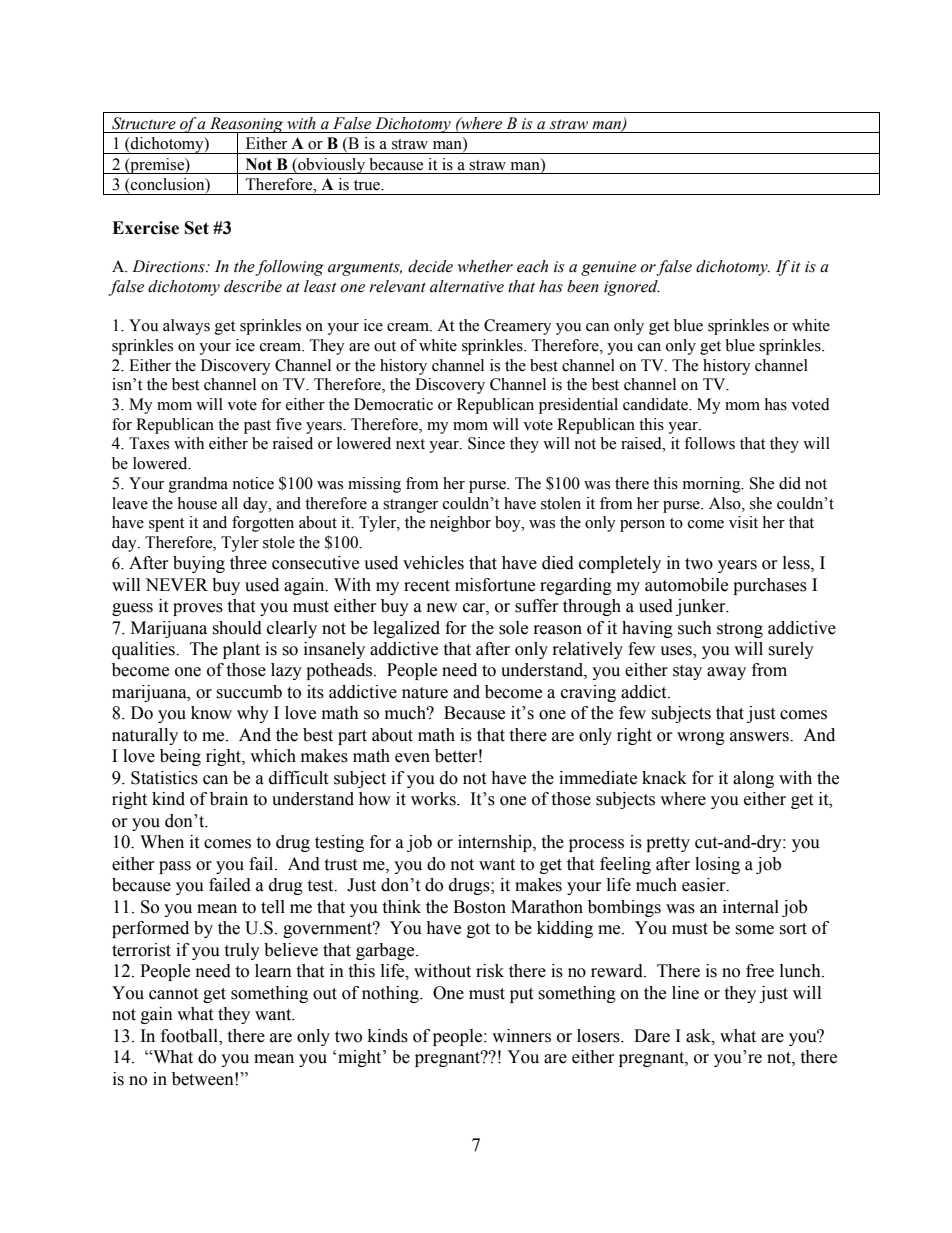 The width and height of the screenshot is (952, 1233). Describe the element at coordinates (608, 268) in the screenshot. I see `genuine` at that location.
